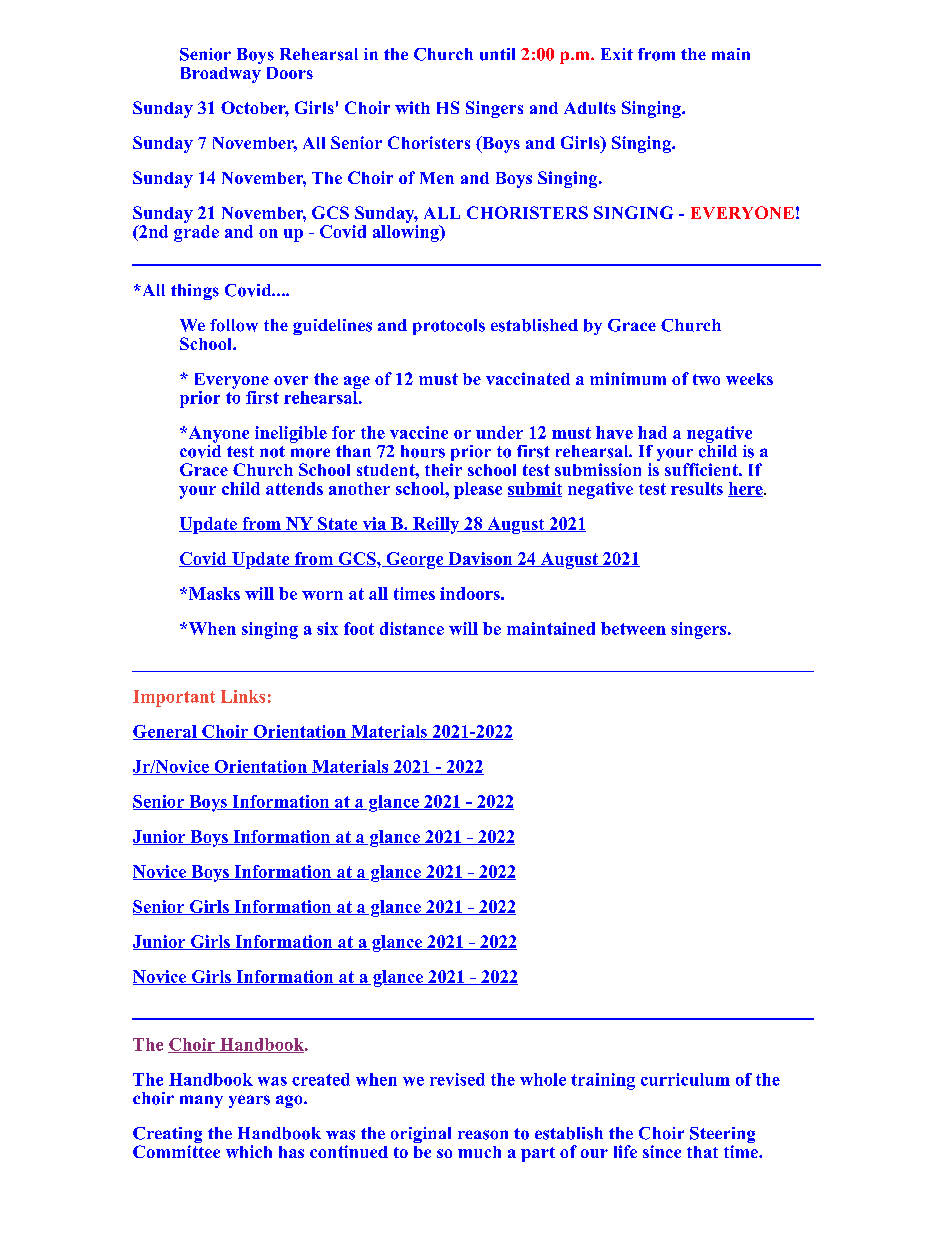 This screenshot has height=1233, width=952. I want to click on had, so click(652, 432).
